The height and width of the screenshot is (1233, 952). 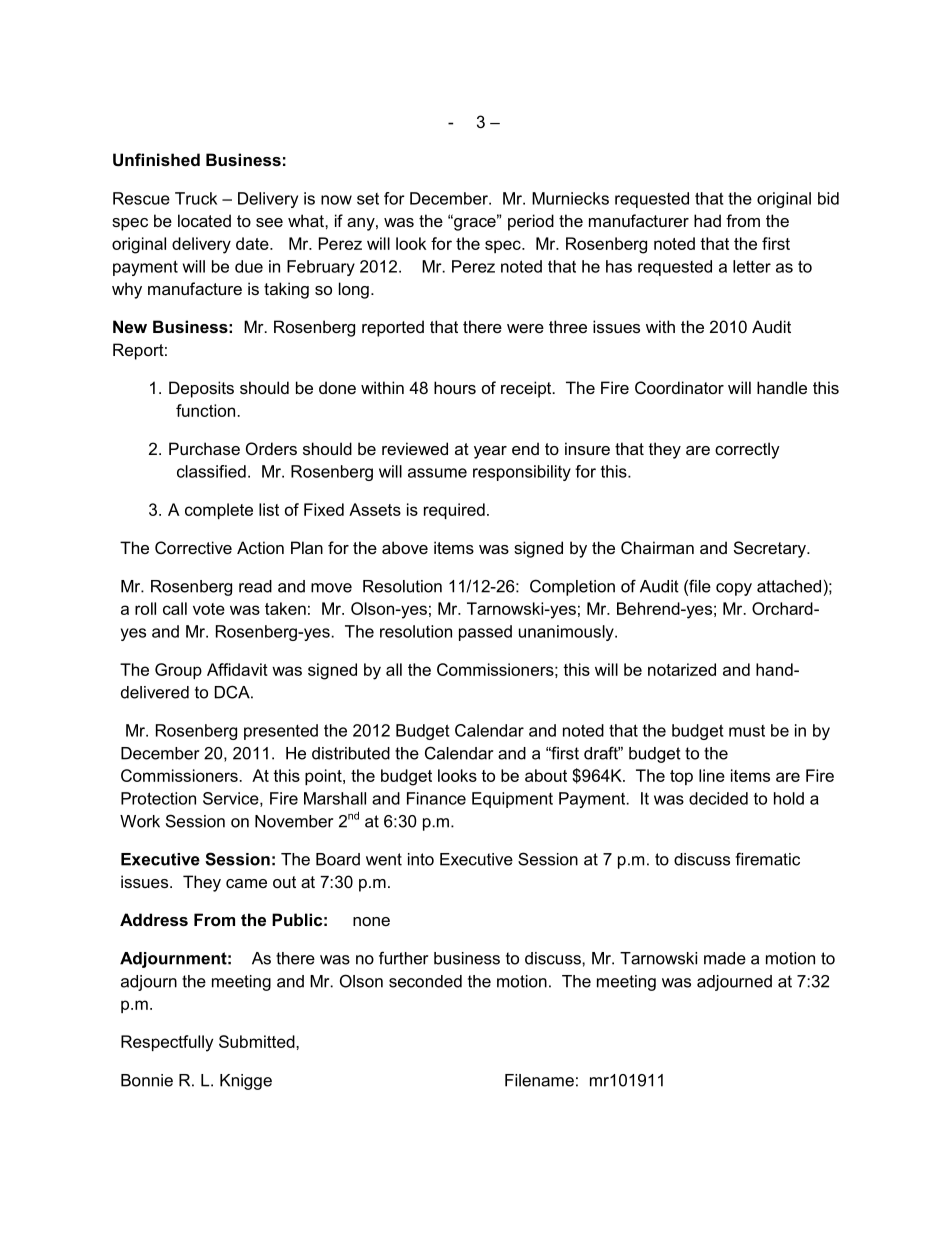 I want to click on vote, so click(x=209, y=609).
